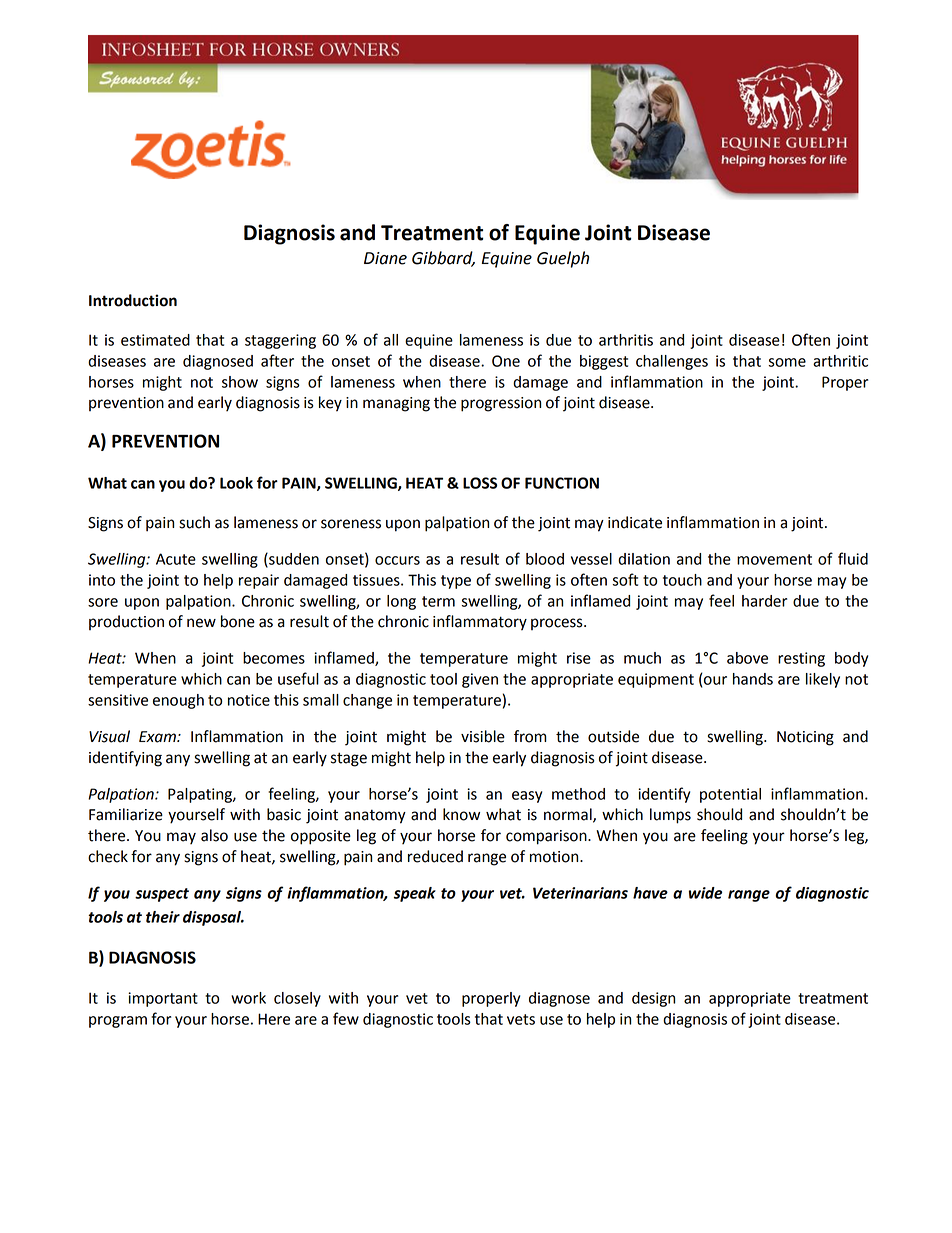  I want to click on Gibbard, so click(443, 259).
